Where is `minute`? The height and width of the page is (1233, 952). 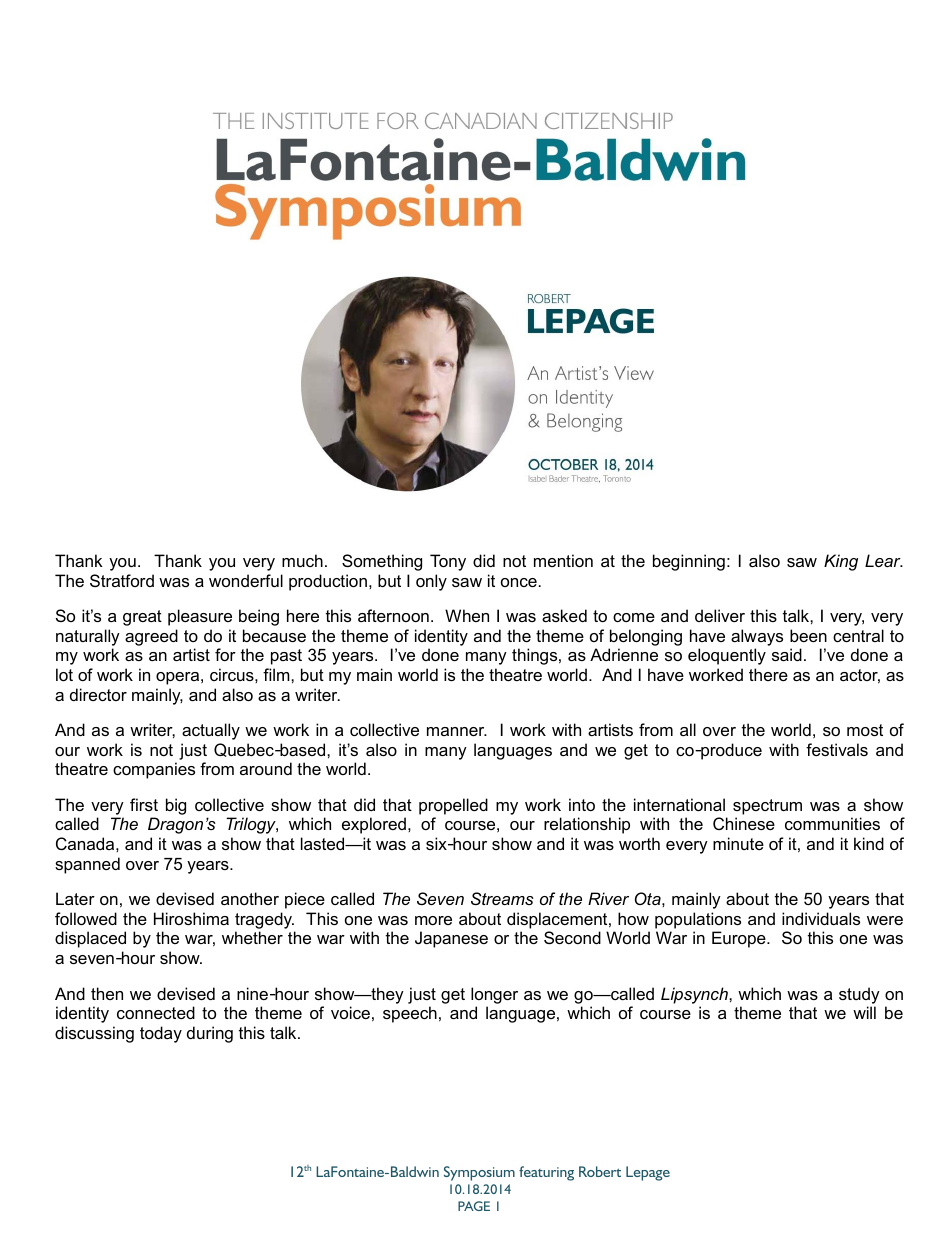
minute is located at coordinates (738, 843).
